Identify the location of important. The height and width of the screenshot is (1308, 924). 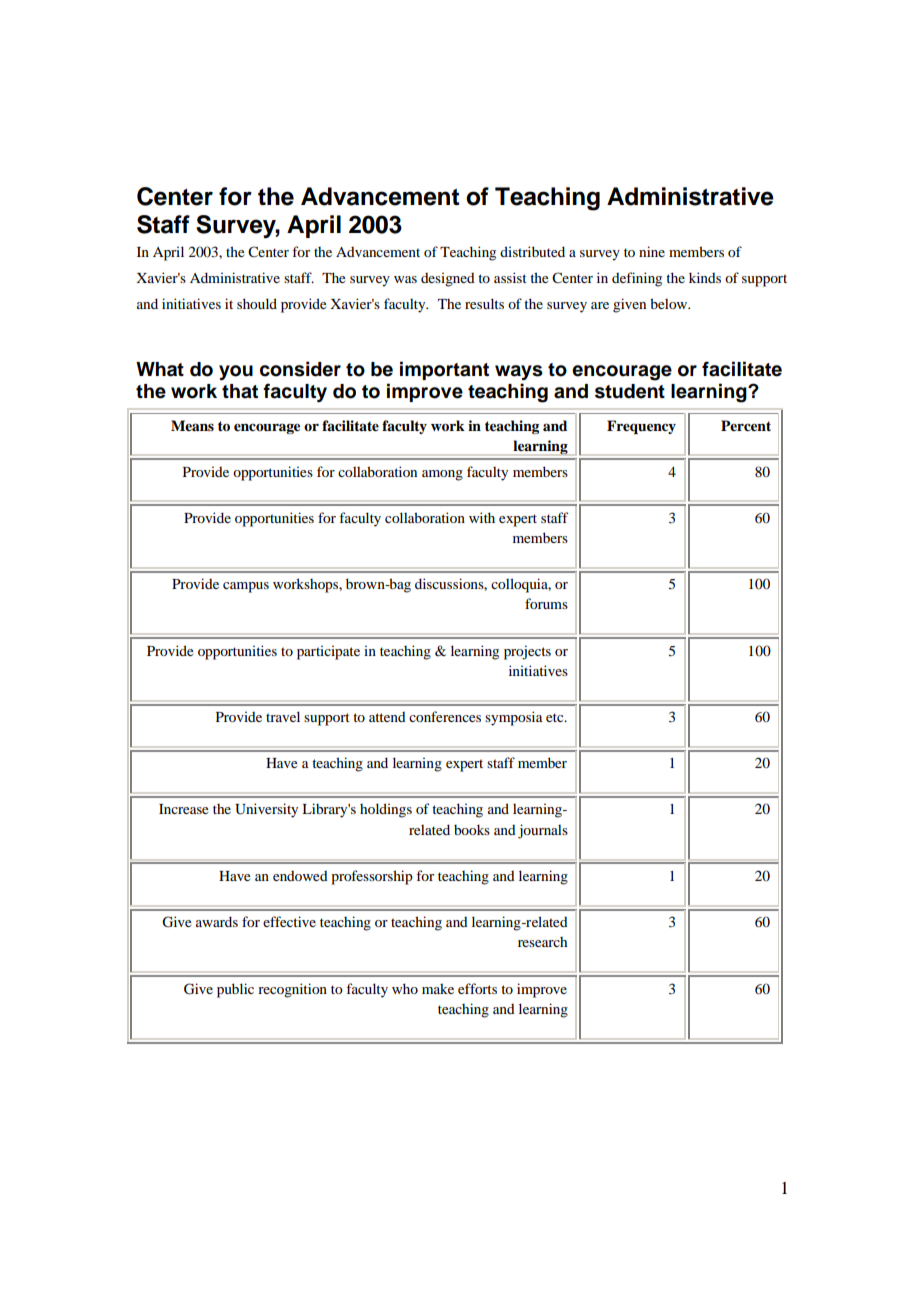
(444, 370).
